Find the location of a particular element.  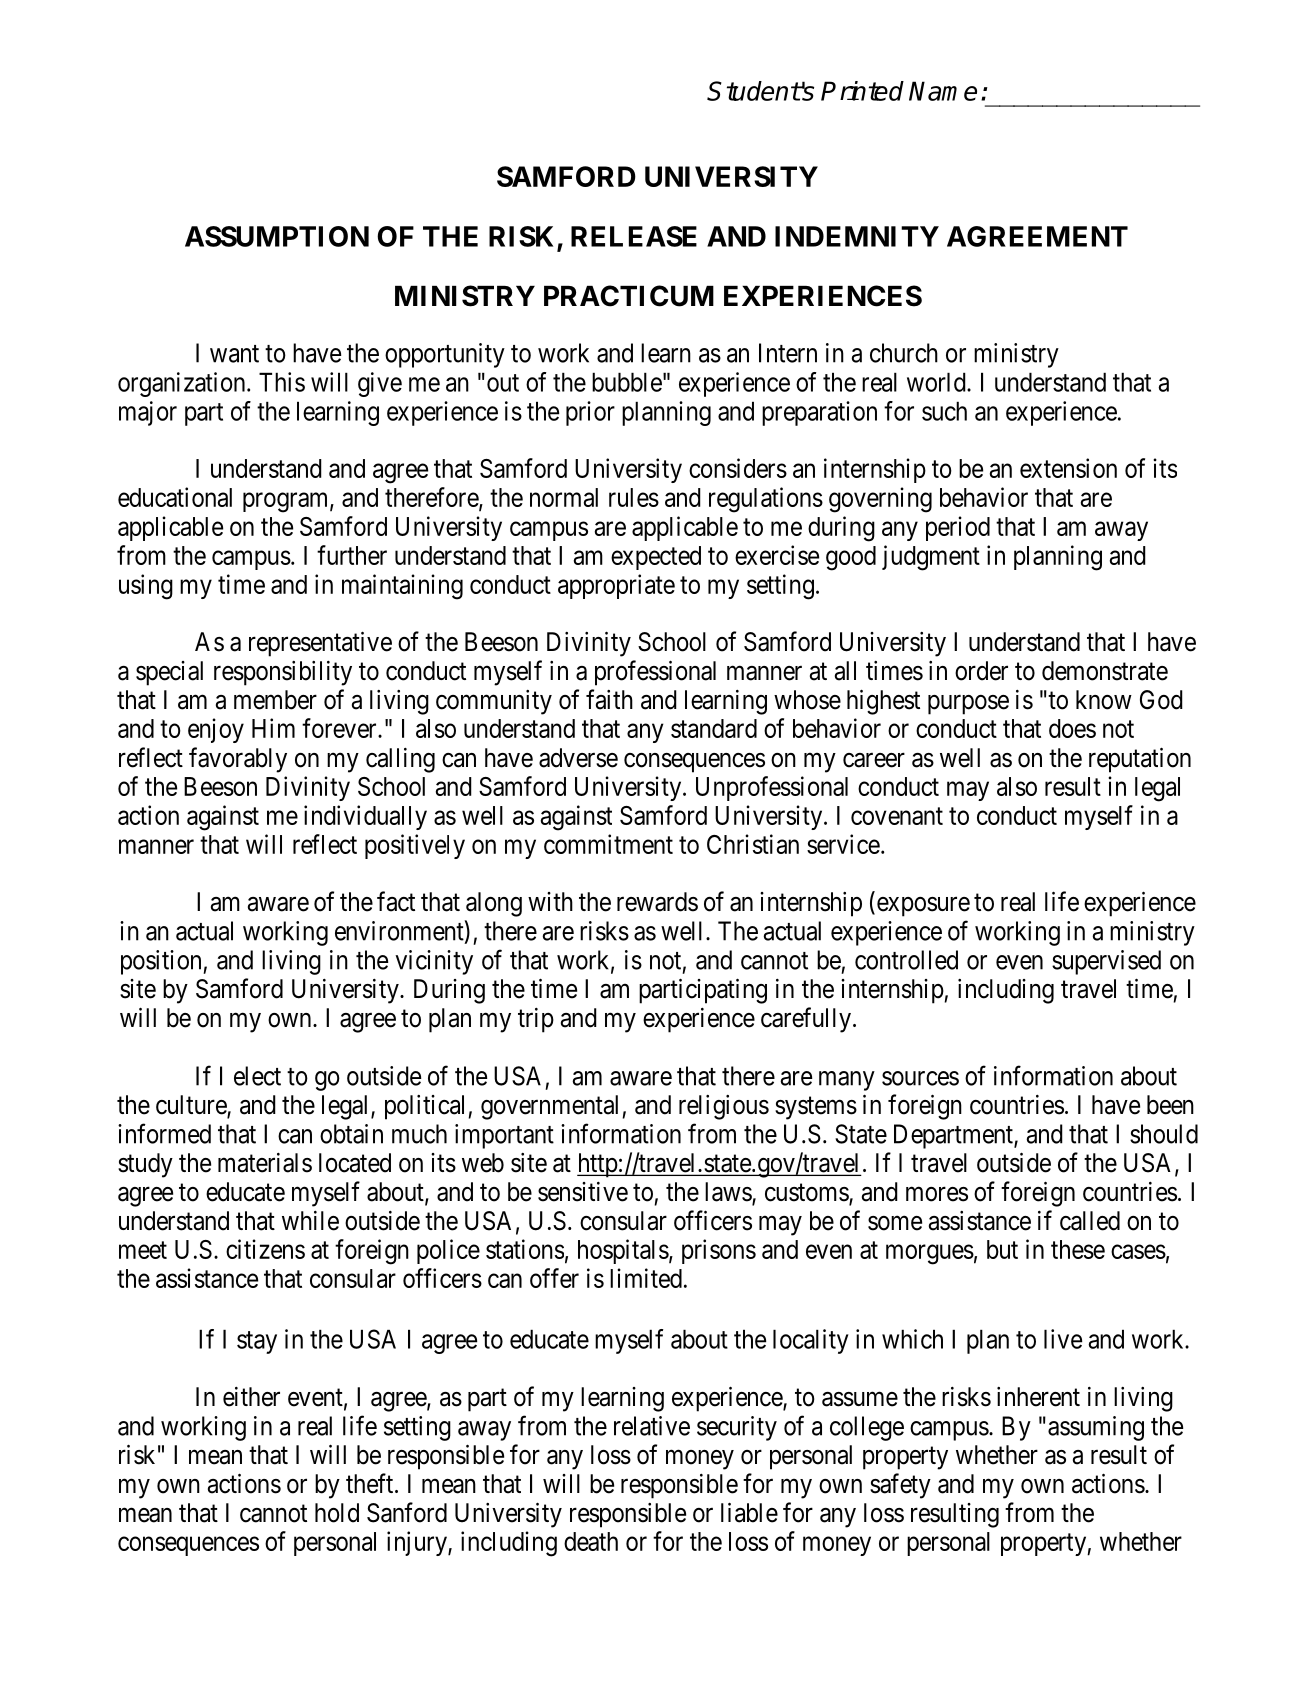

death is located at coordinates (591, 1541).
